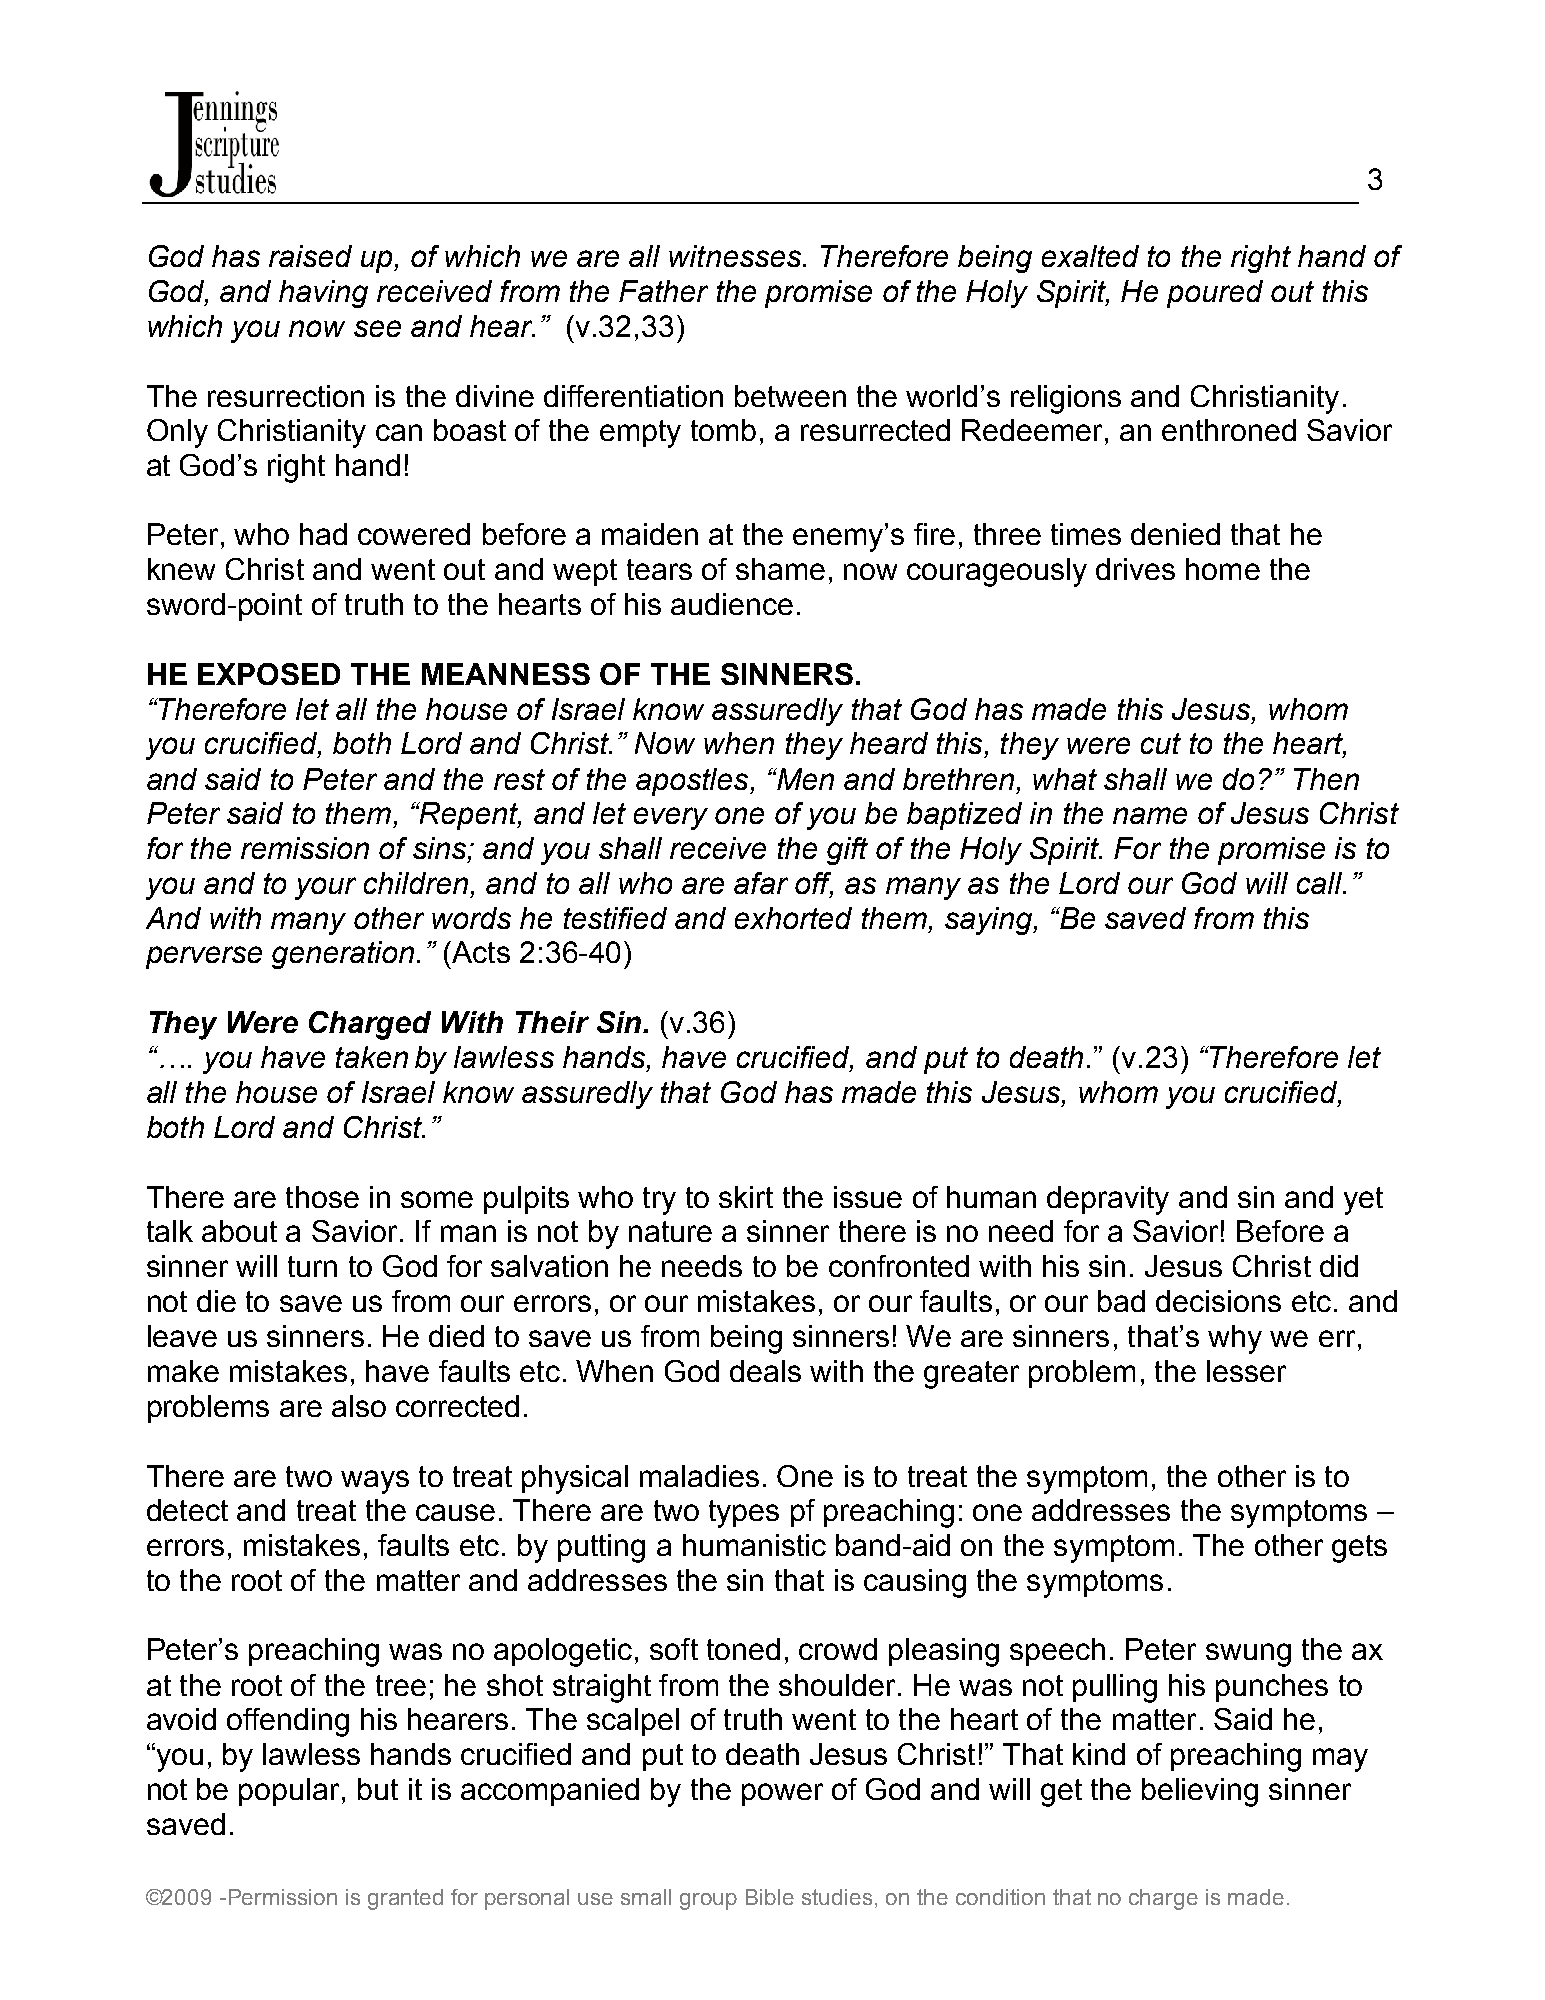  I want to click on having, so click(323, 294).
